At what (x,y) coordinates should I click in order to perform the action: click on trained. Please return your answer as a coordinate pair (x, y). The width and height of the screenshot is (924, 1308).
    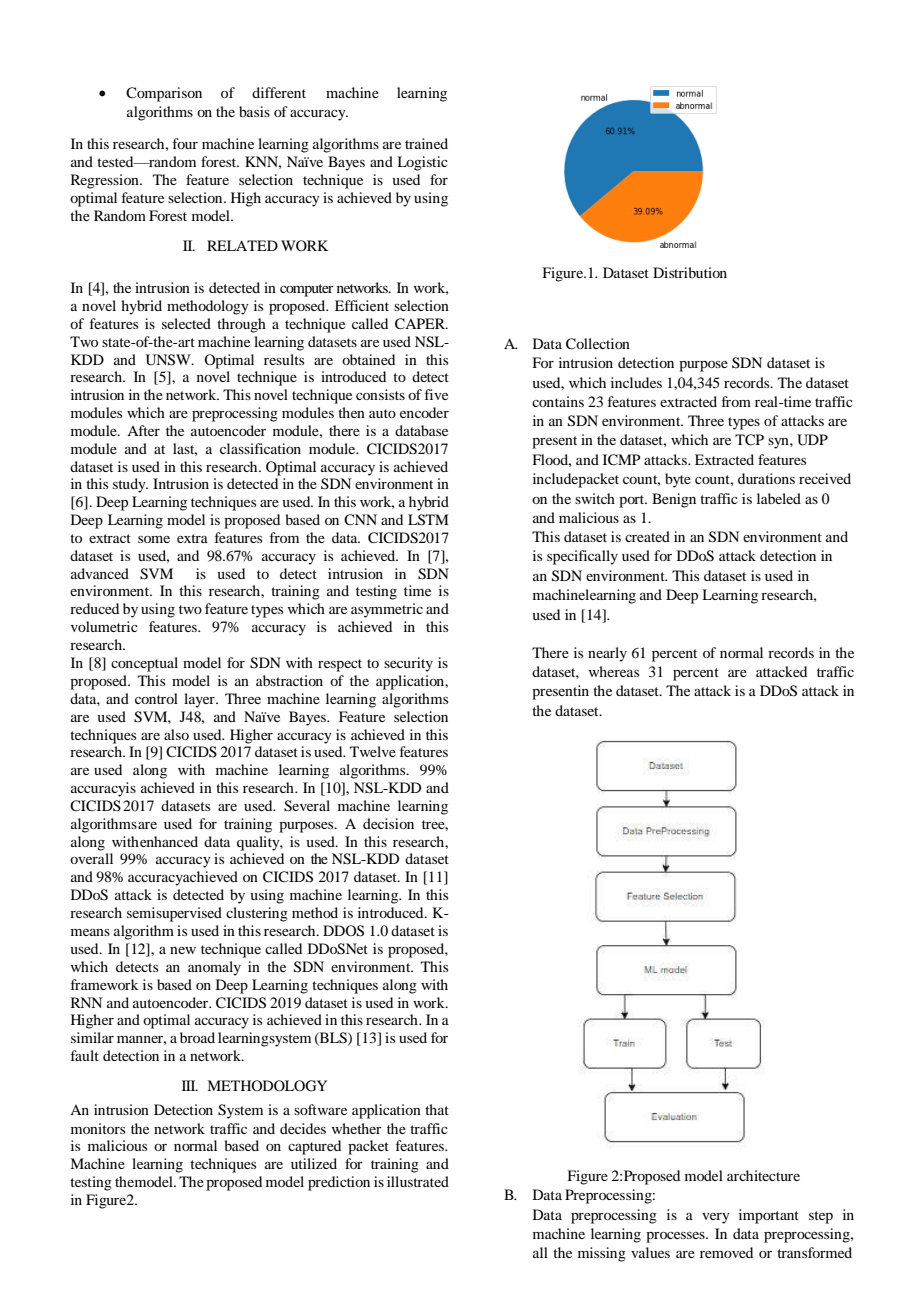
    Looking at the image, I should click on (426, 143).
